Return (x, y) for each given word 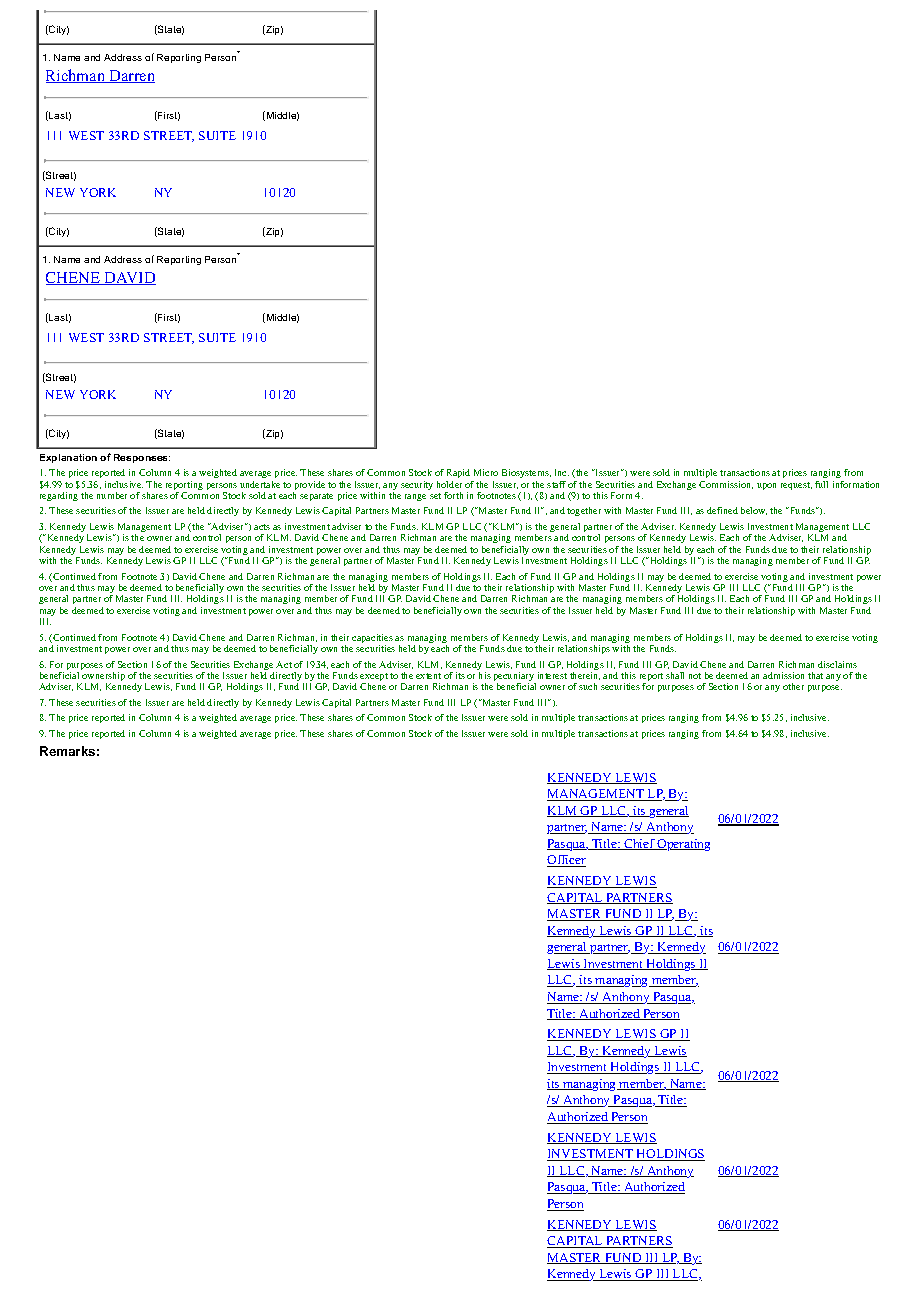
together (584, 511)
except (374, 678)
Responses (142, 458)
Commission (726, 485)
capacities (372, 640)
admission (783, 675)
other (793, 686)
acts (262, 527)
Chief (639, 844)
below (754, 511)
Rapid (458, 473)
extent (428, 676)
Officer (566, 861)
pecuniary (515, 678)
